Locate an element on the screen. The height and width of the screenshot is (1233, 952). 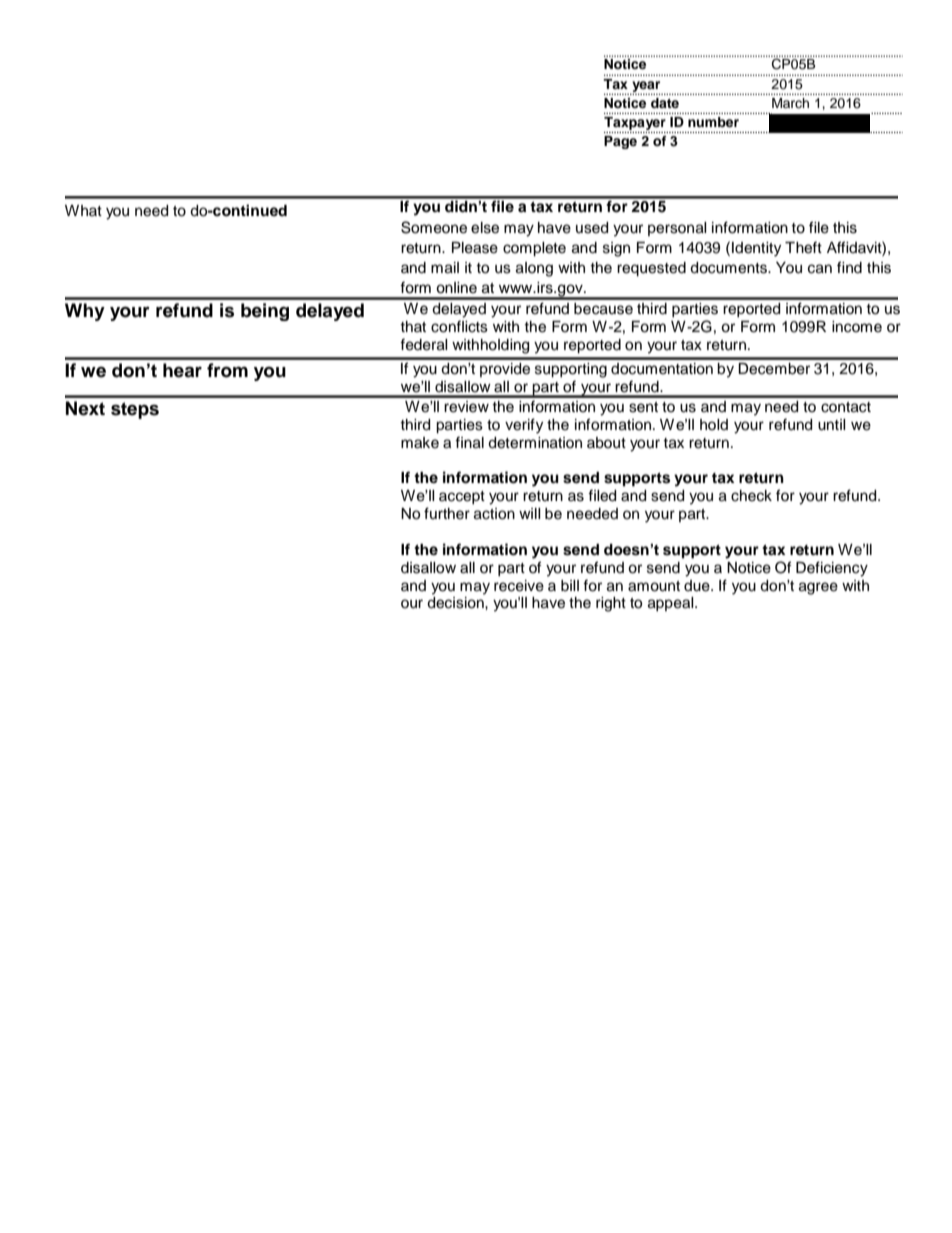
steps is located at coordinates (135, 410).
